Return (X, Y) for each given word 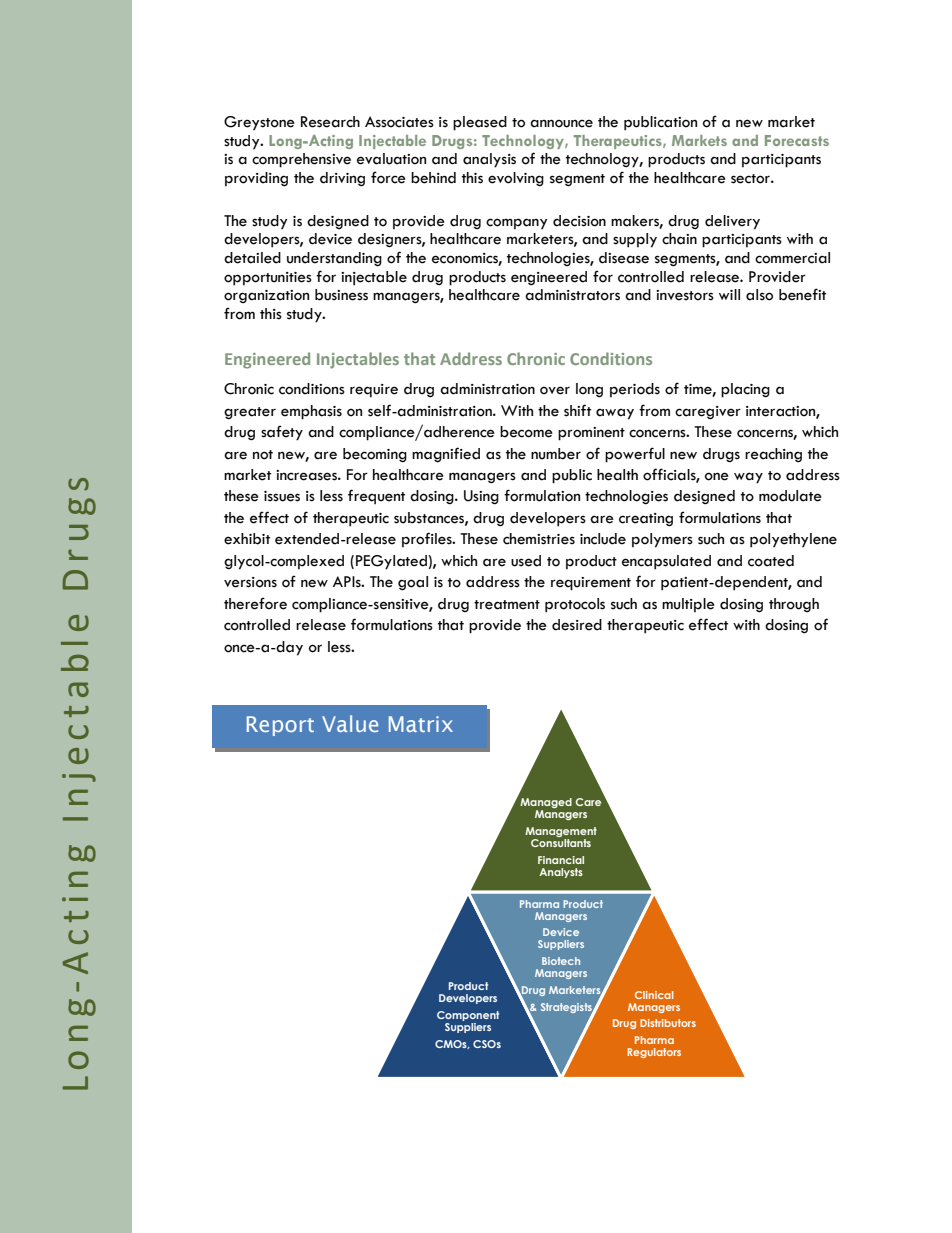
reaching (773, 455)
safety (282, 433)
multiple (688, 605)
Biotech (561, 961)
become (526, 432)
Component (468, 1016)
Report (280, 726)
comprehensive (301, 160)
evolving (516, 179)
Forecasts (797, 140)
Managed (546, 804)
